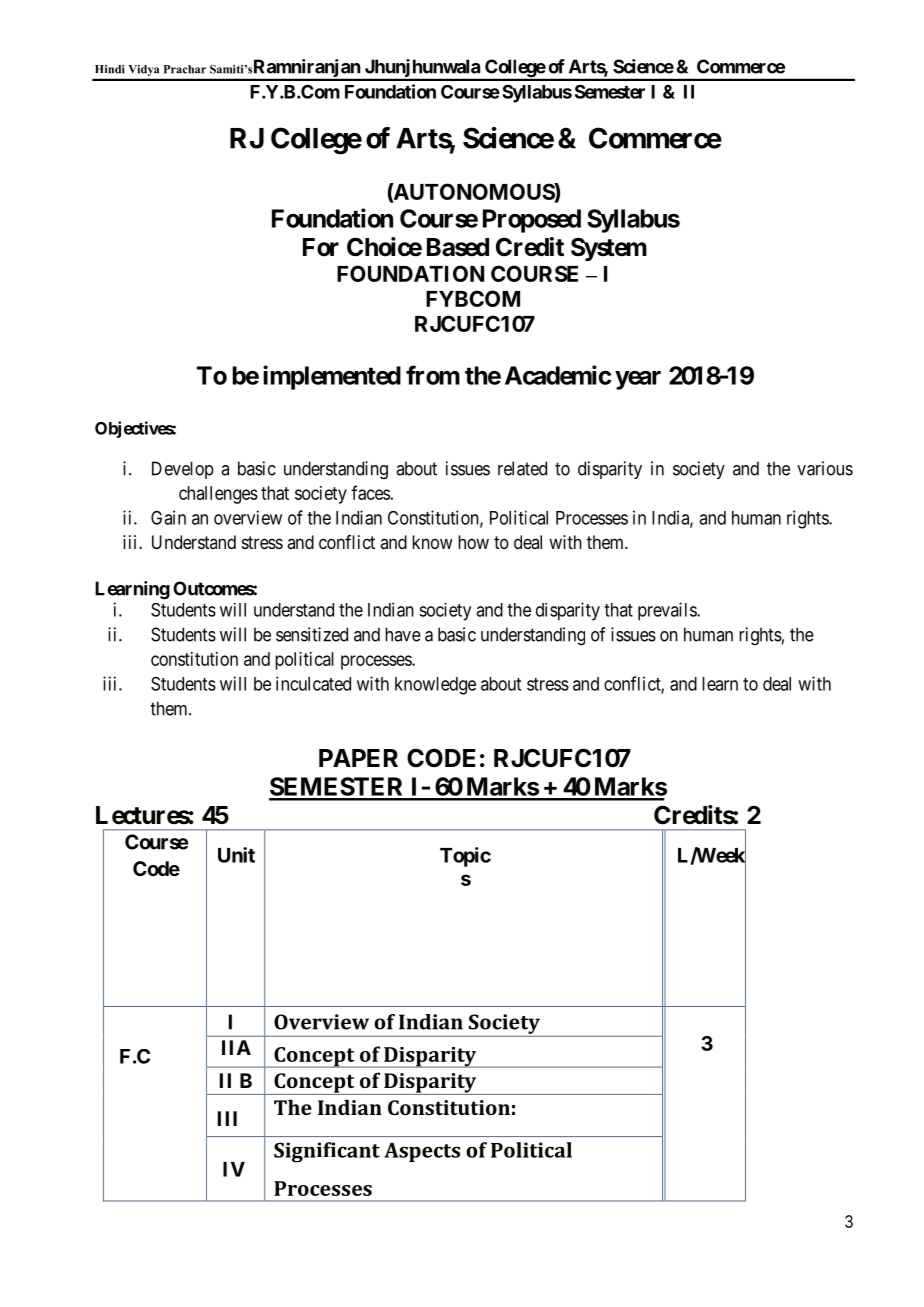  Describe the element at coordinates (236, 1047) in the document. I see `IIA` at that location.
